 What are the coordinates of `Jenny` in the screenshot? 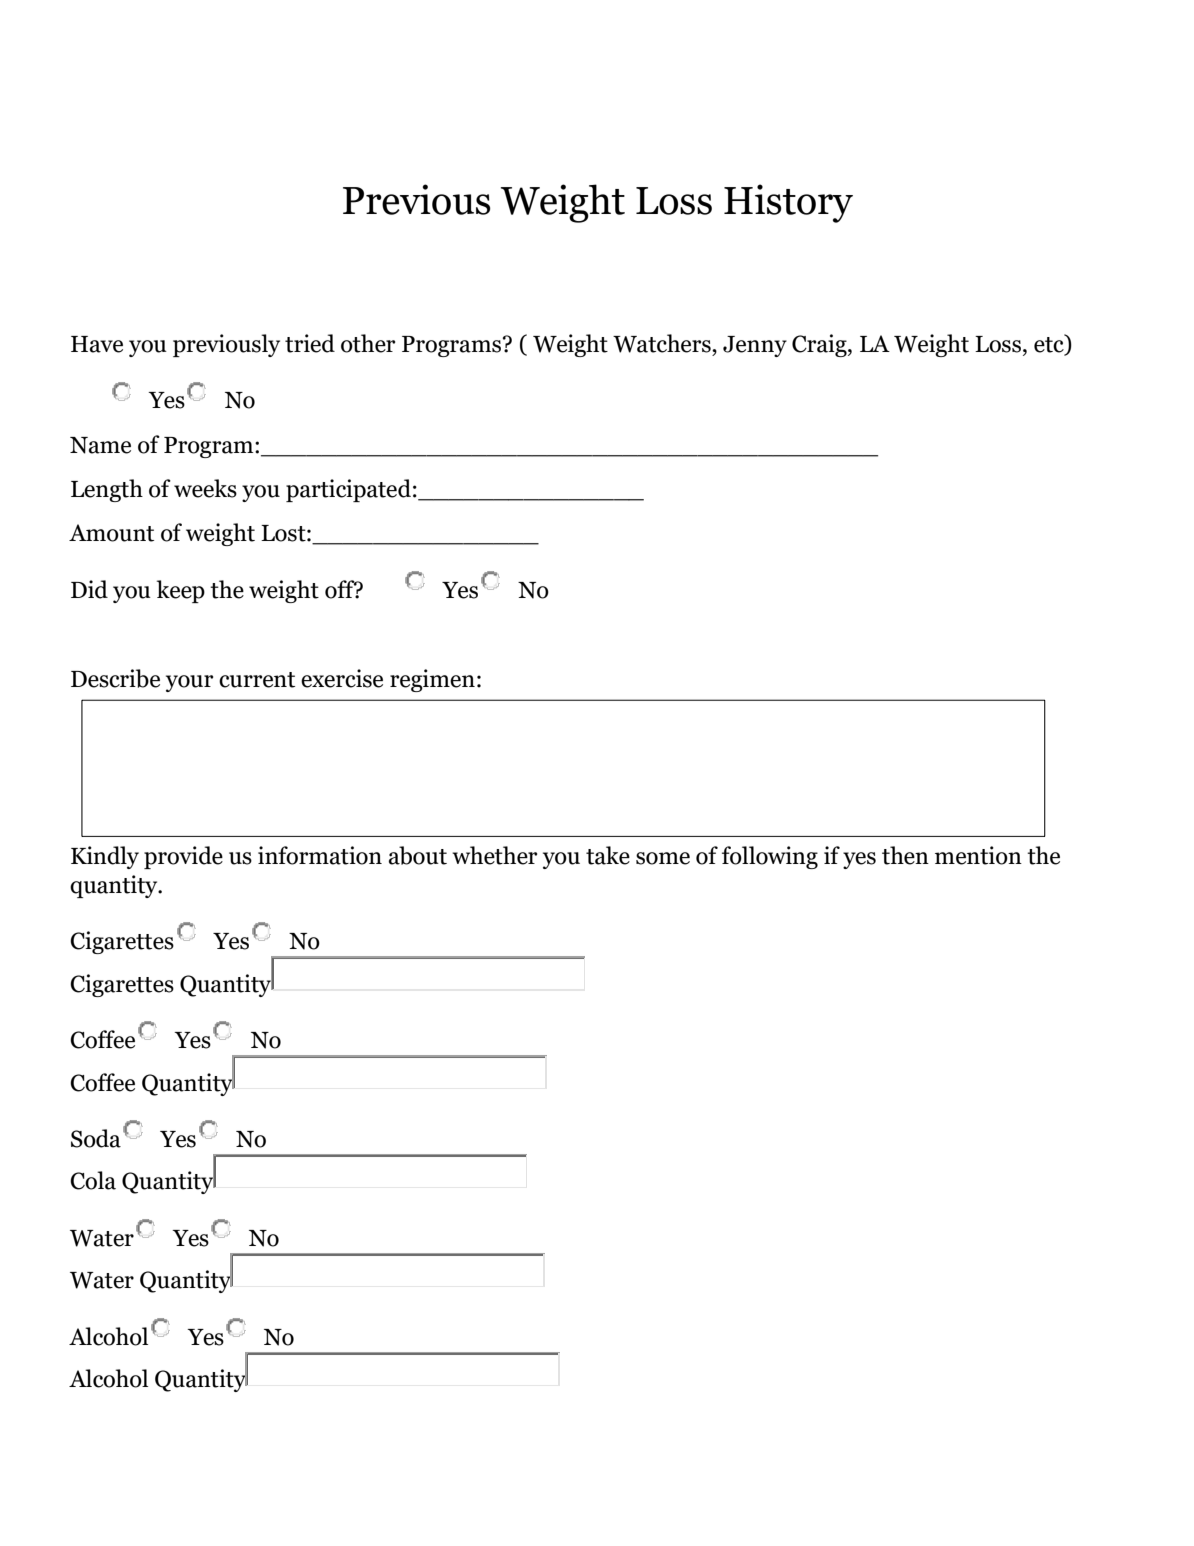 It's located at (755, 346).
